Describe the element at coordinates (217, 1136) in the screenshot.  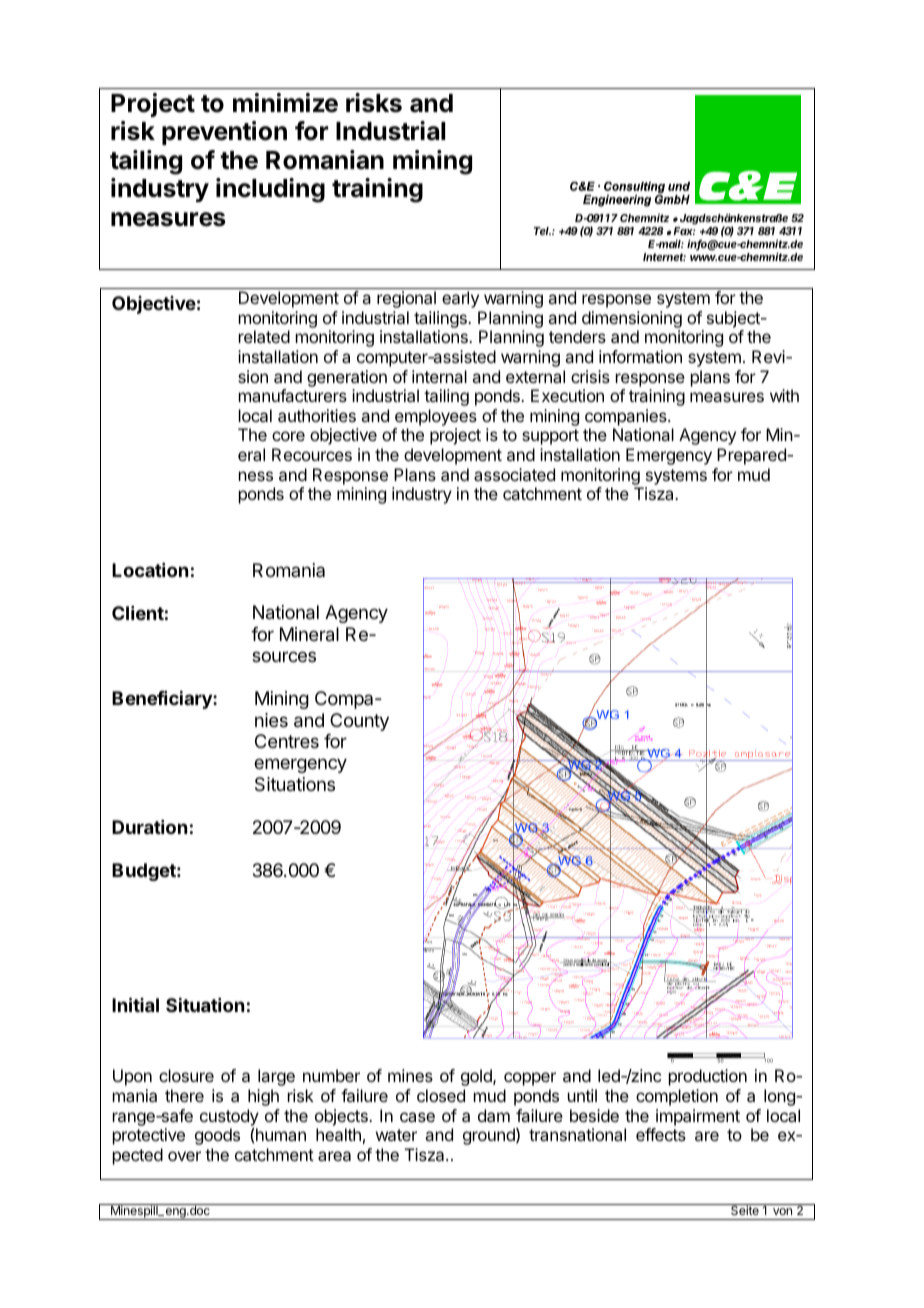
I see `goods` at that location.
